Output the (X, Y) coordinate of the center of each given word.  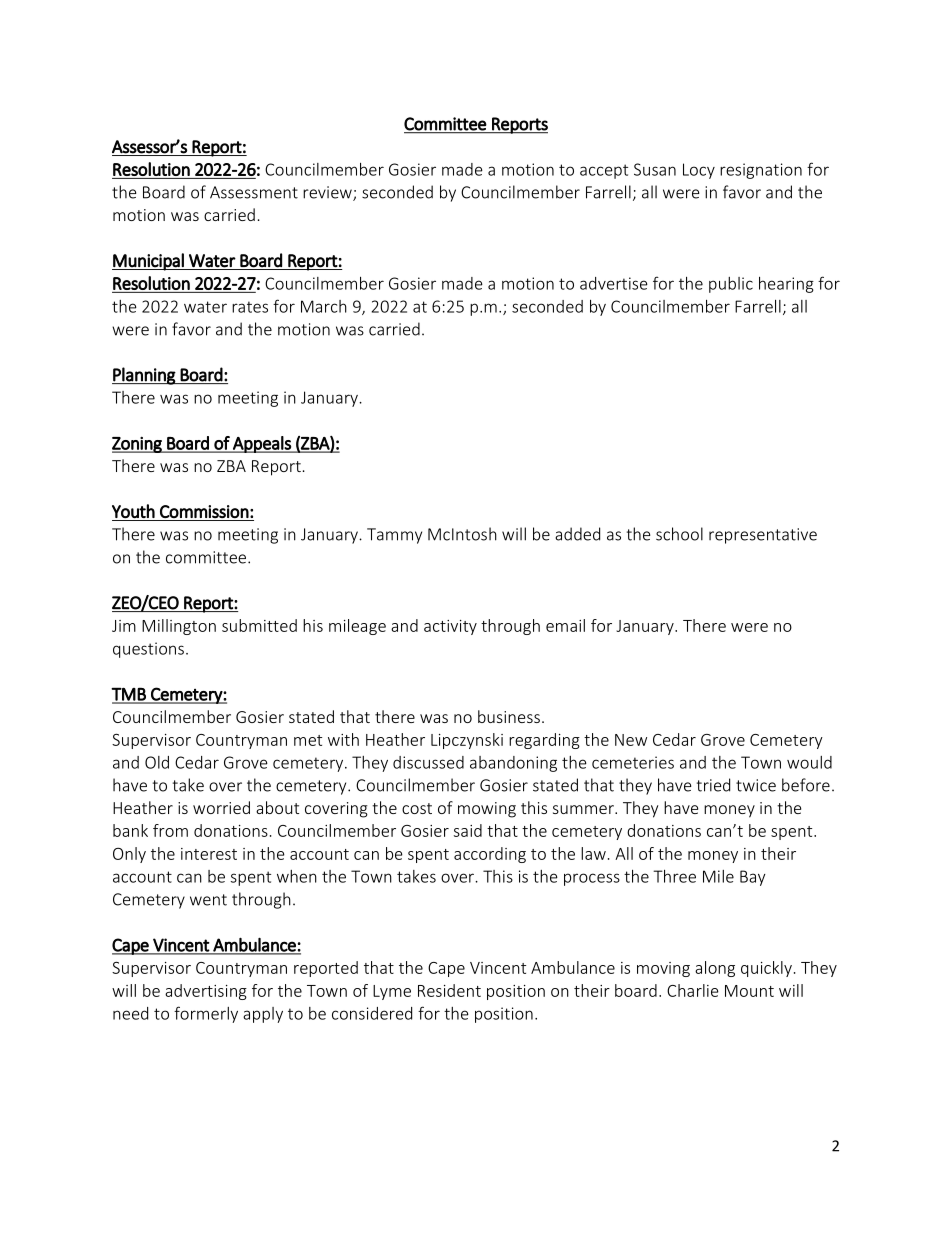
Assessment (254, 192)
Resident (449, 990)
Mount (749, 991)
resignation (761, 171)
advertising (206, 992)
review (328, 193)
